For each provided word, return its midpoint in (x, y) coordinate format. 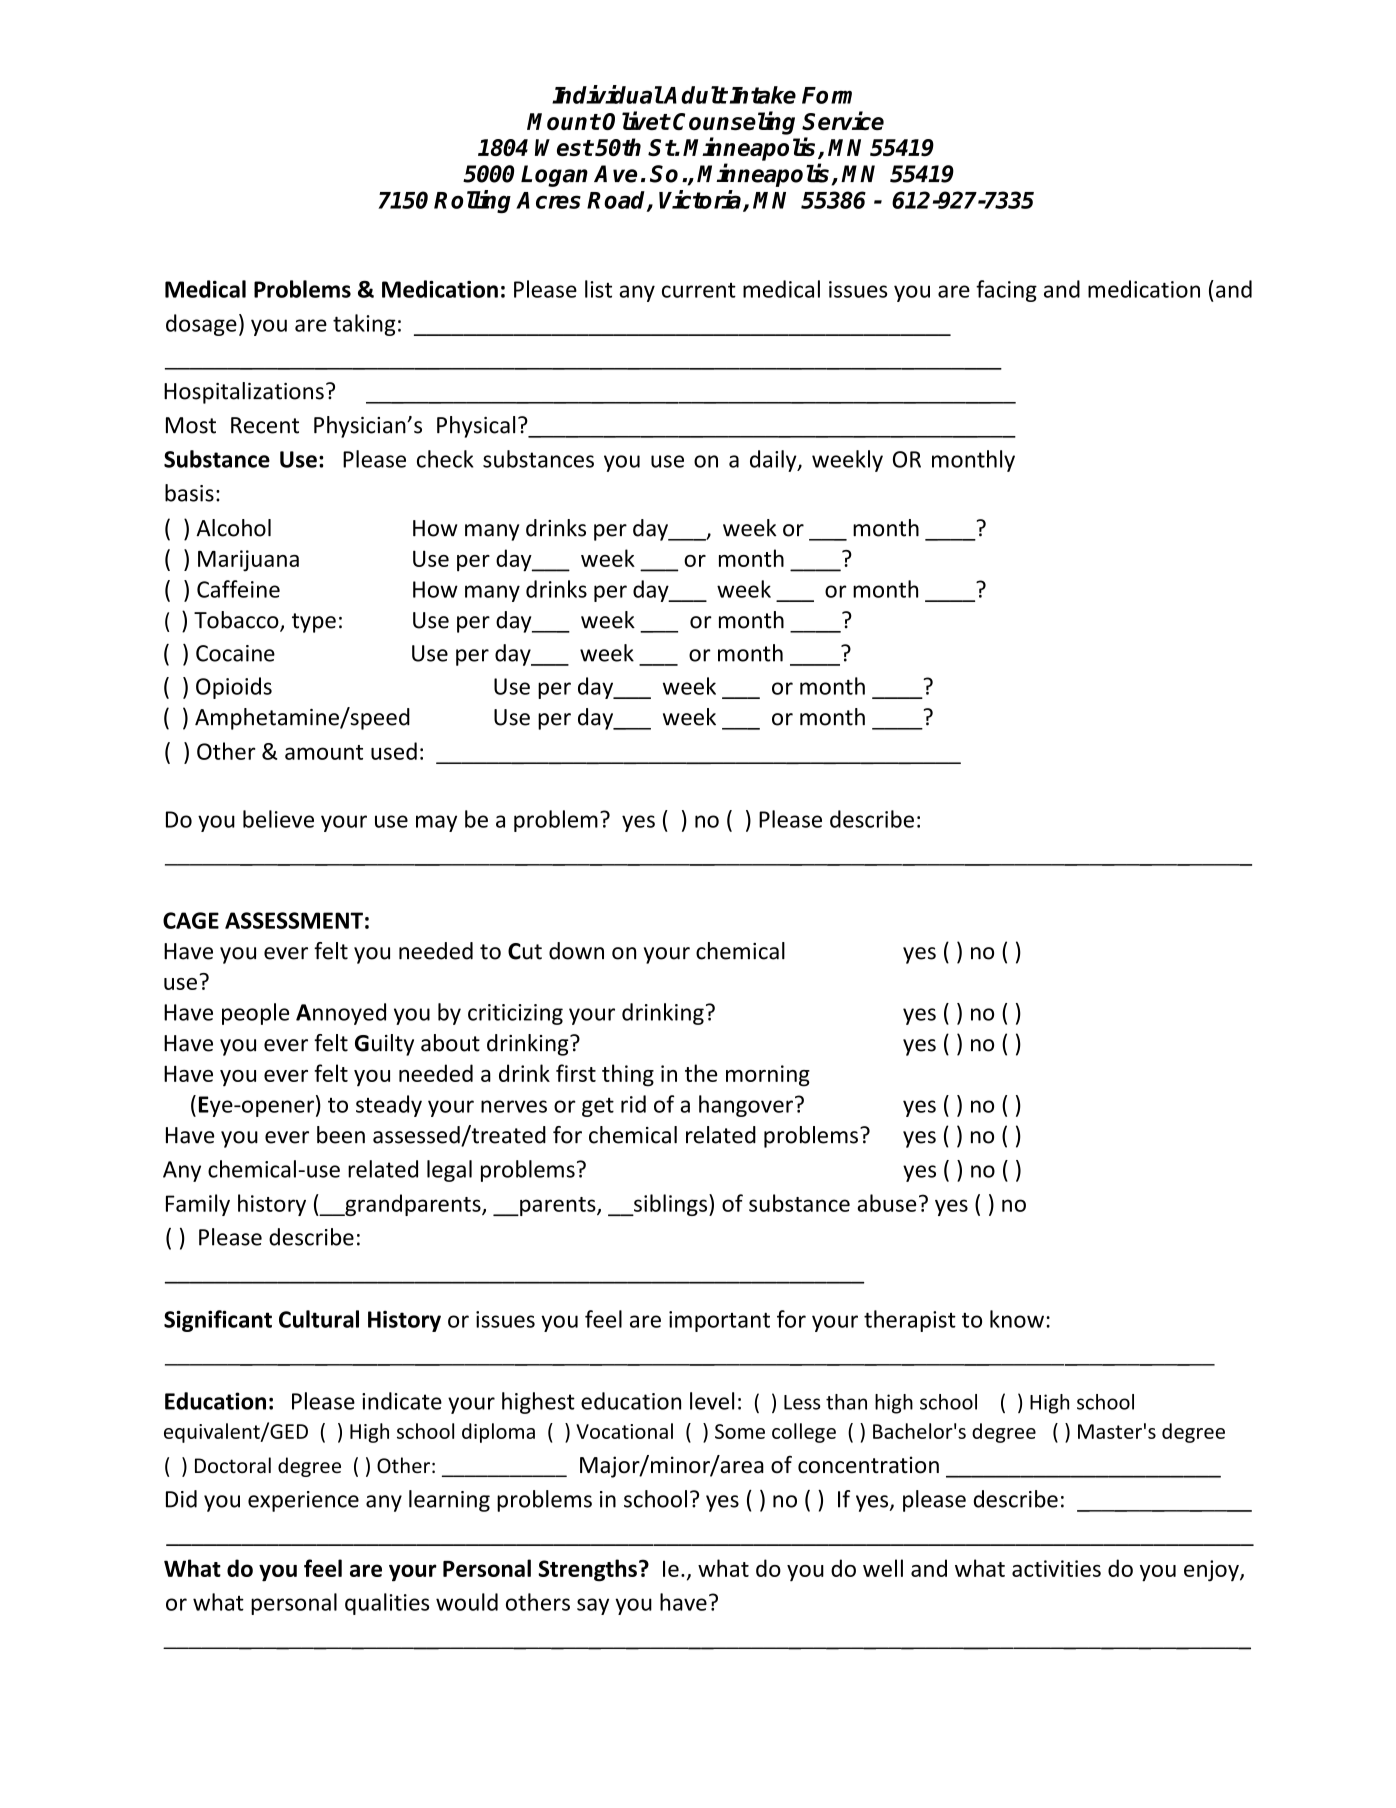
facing (1006, 291)
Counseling (734, 123)
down (576, 951)
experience (303, 1501)
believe (278, 819)
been (341, 1135)
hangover (746, 1106)
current (699, 290)
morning (768, 1076)
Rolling (472, 202)
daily (774, 461)
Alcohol (233, 528)
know (1017, 1319)
